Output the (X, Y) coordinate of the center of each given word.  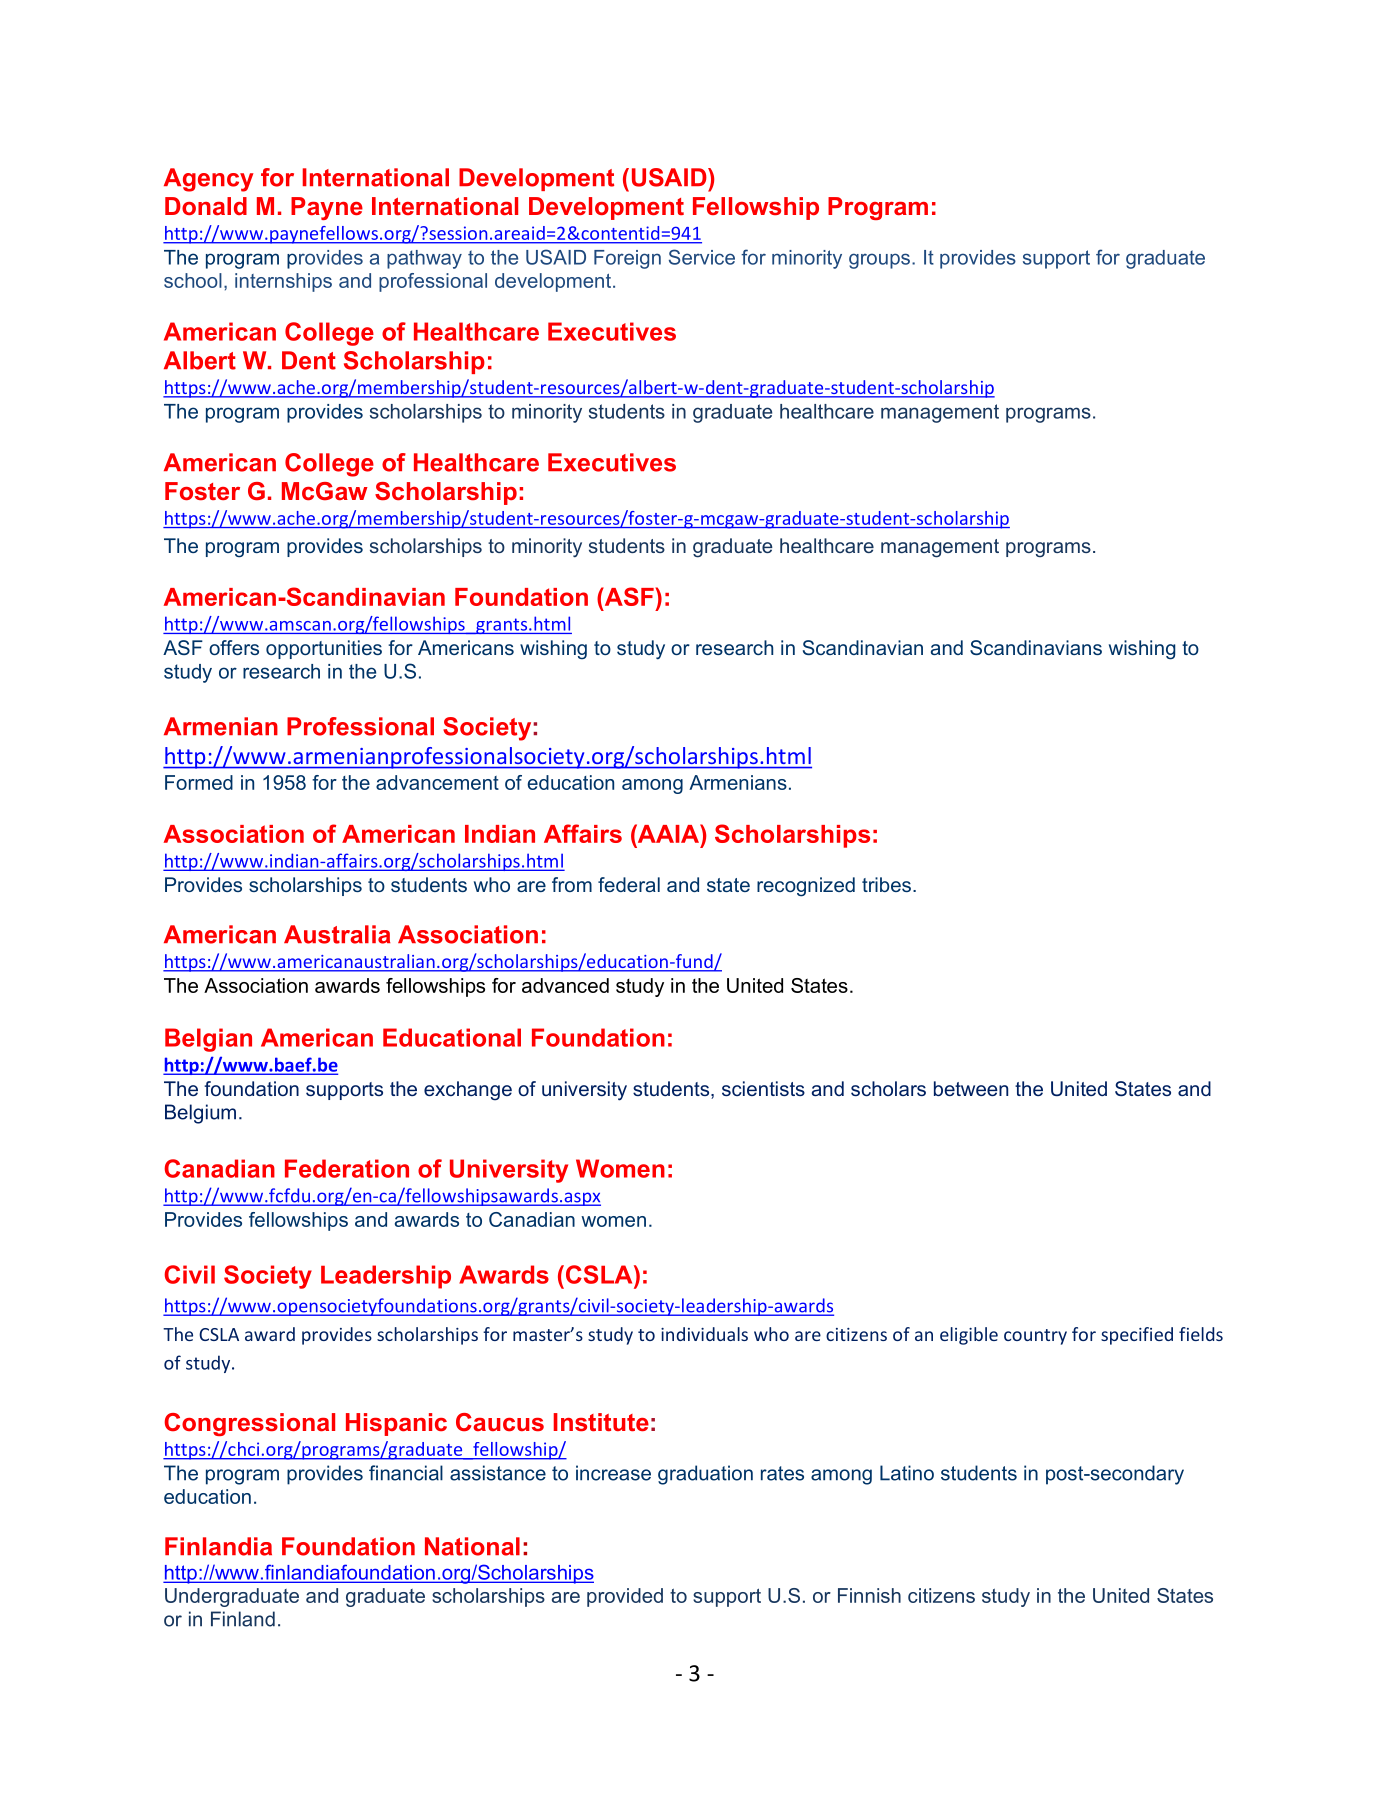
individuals (704, 1334)
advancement (437, 782)
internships (283, 282)
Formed (199, 782)
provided (625, 1597)
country (1035, 1337)
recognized (806, 887)
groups (879, 261)
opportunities (324, 649)
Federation (347, 1168)
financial (406, 1473)
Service (702, 257)
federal (629, 884)
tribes (886, 884)
